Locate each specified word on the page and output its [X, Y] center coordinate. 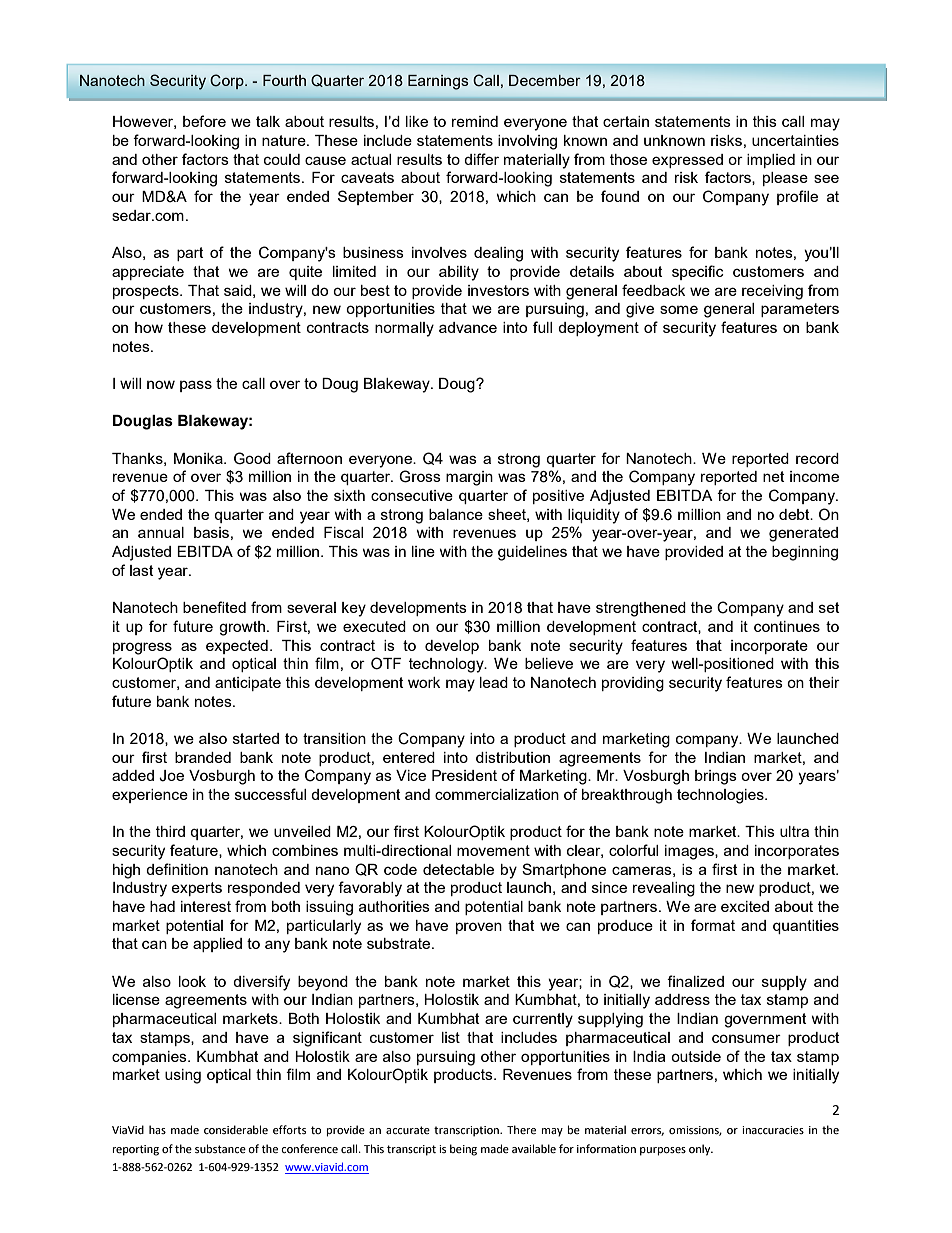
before [204, 121]
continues [787, 626]
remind [475, 121]
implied [771, 161]
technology [447, 665]
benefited [214, 607]
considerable [236, 1129]
